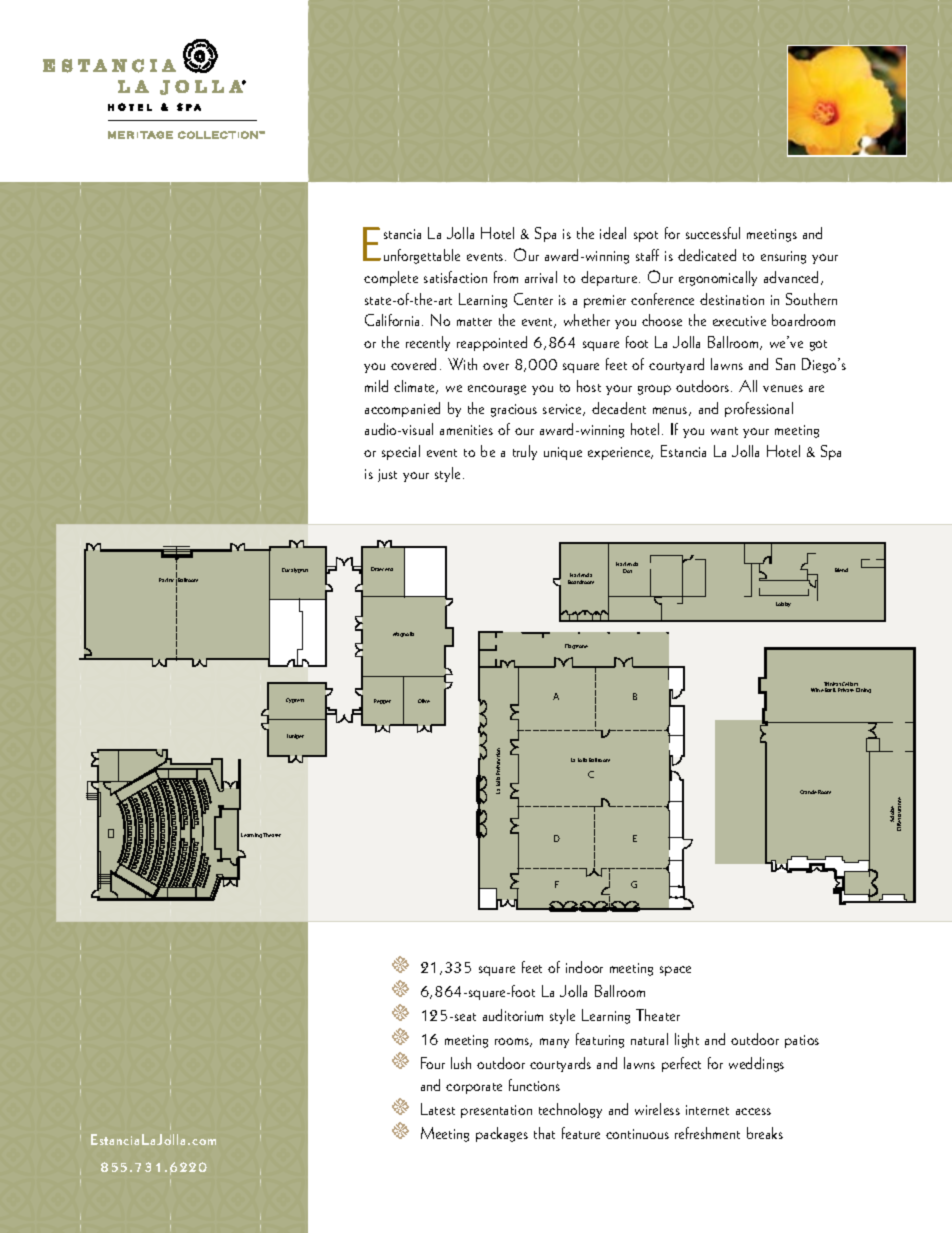 This screenshot has height=1233, width=952. I want to click on Wine, so click(817, 690).
